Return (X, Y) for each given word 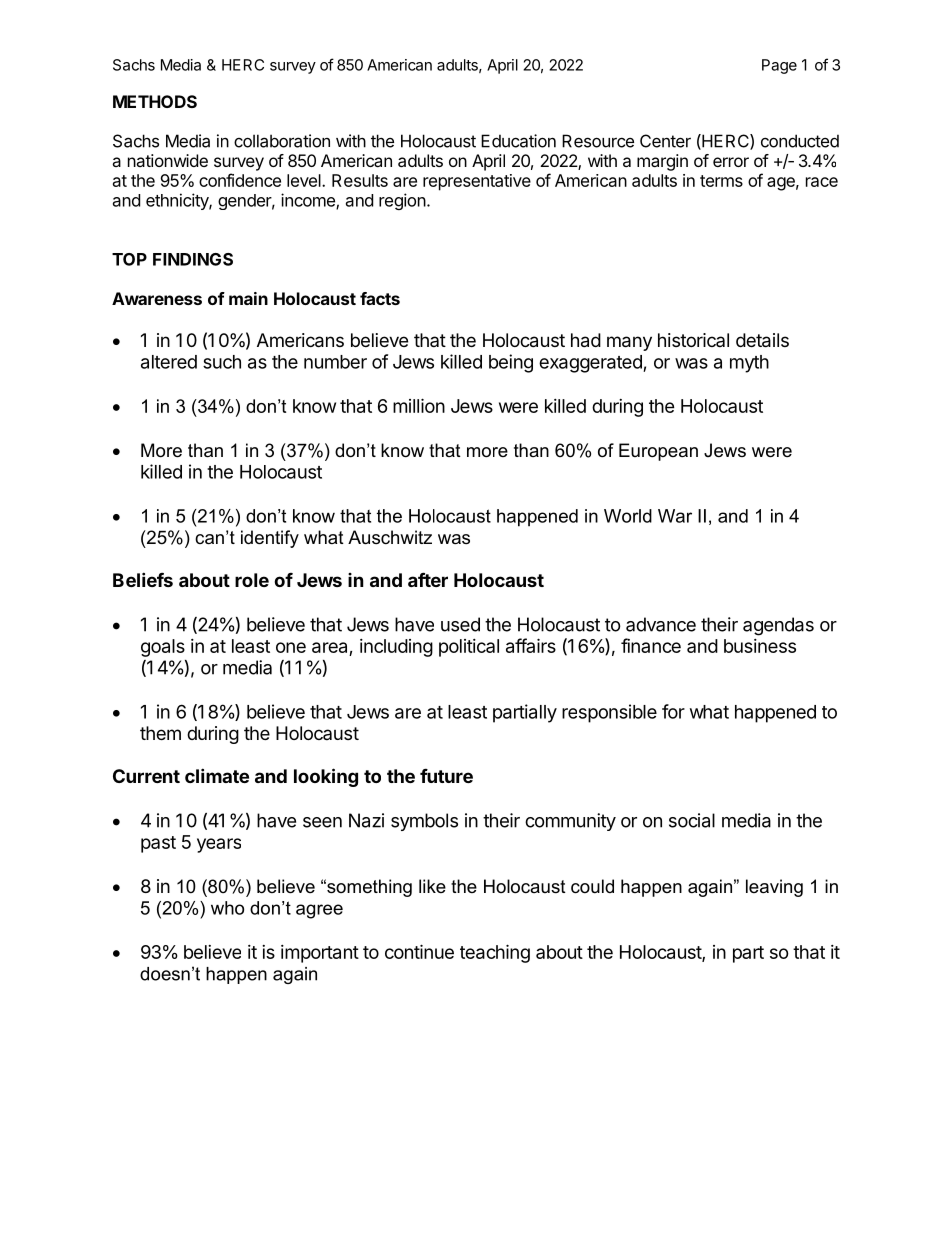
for (673, 711)
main (248, 298)
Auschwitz (390, 537)
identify (270, 539)
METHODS (155, 101)
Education (518, 141)
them (160, 733)
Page (779, 66)
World (628, 516)
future (446, 775)
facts (380, 298)
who (227, 908)
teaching (495, 953)
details (762, 340)
